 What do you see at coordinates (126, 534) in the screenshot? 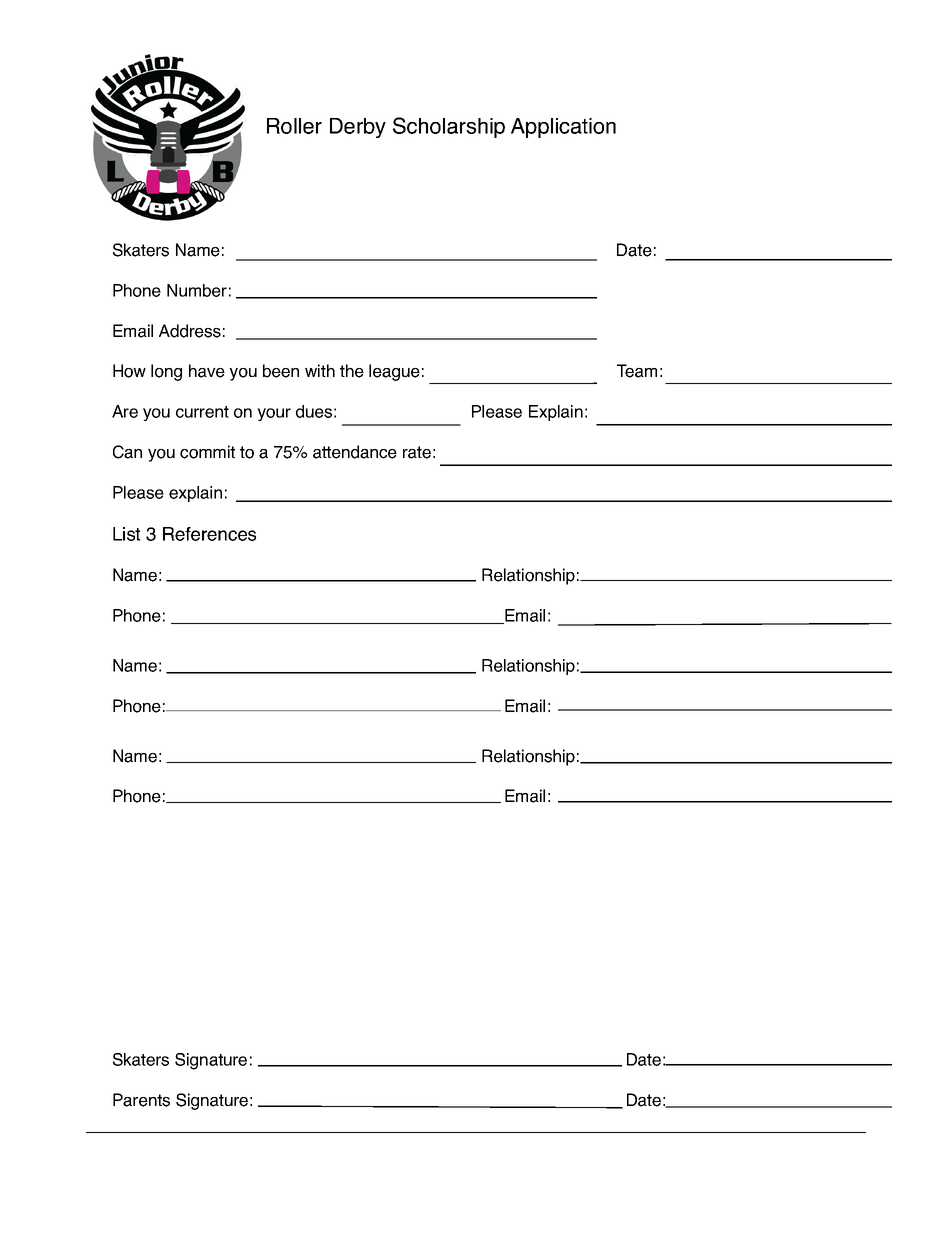
I see `List` at bounding box center [126, 534].
